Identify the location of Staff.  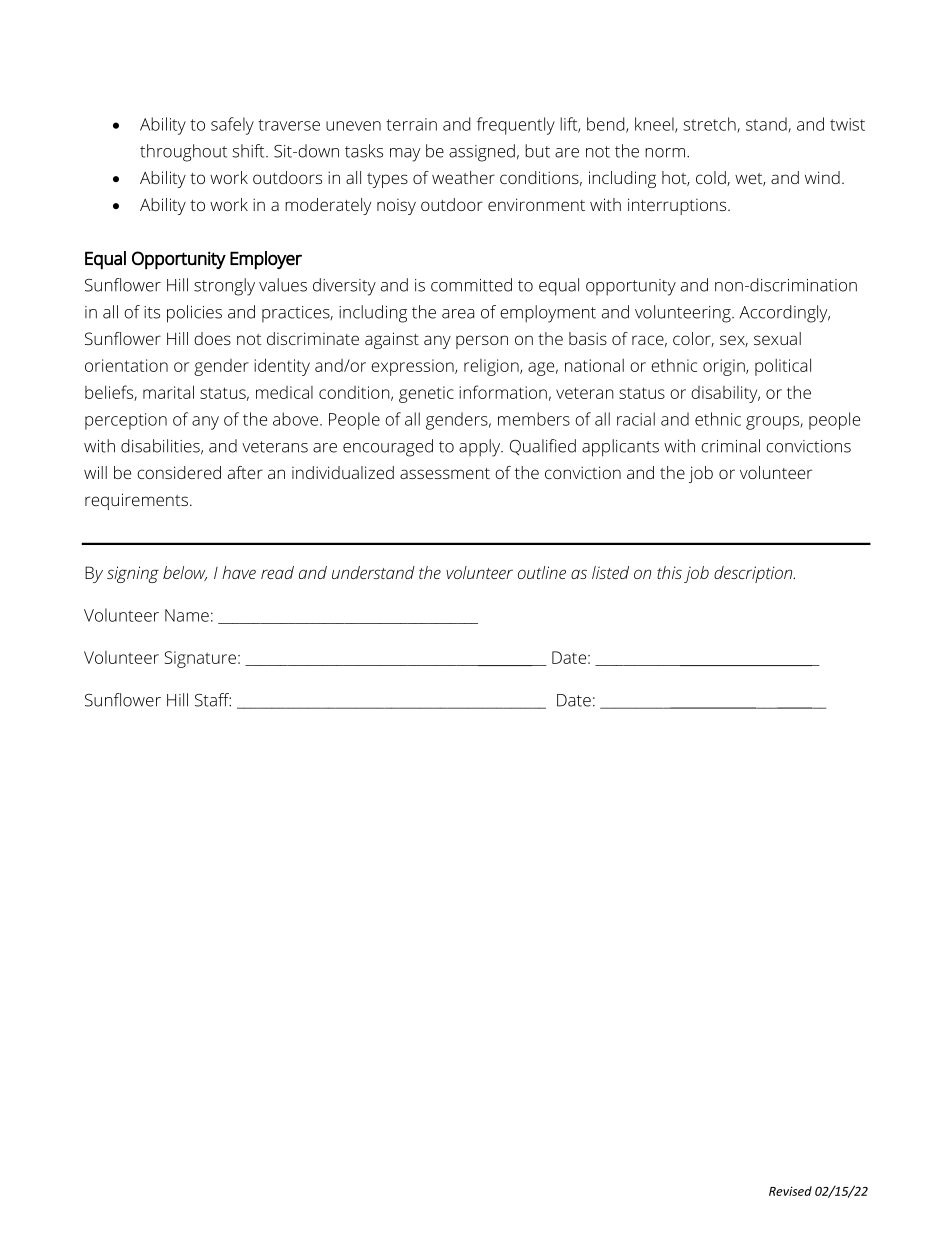
(213, 700).
